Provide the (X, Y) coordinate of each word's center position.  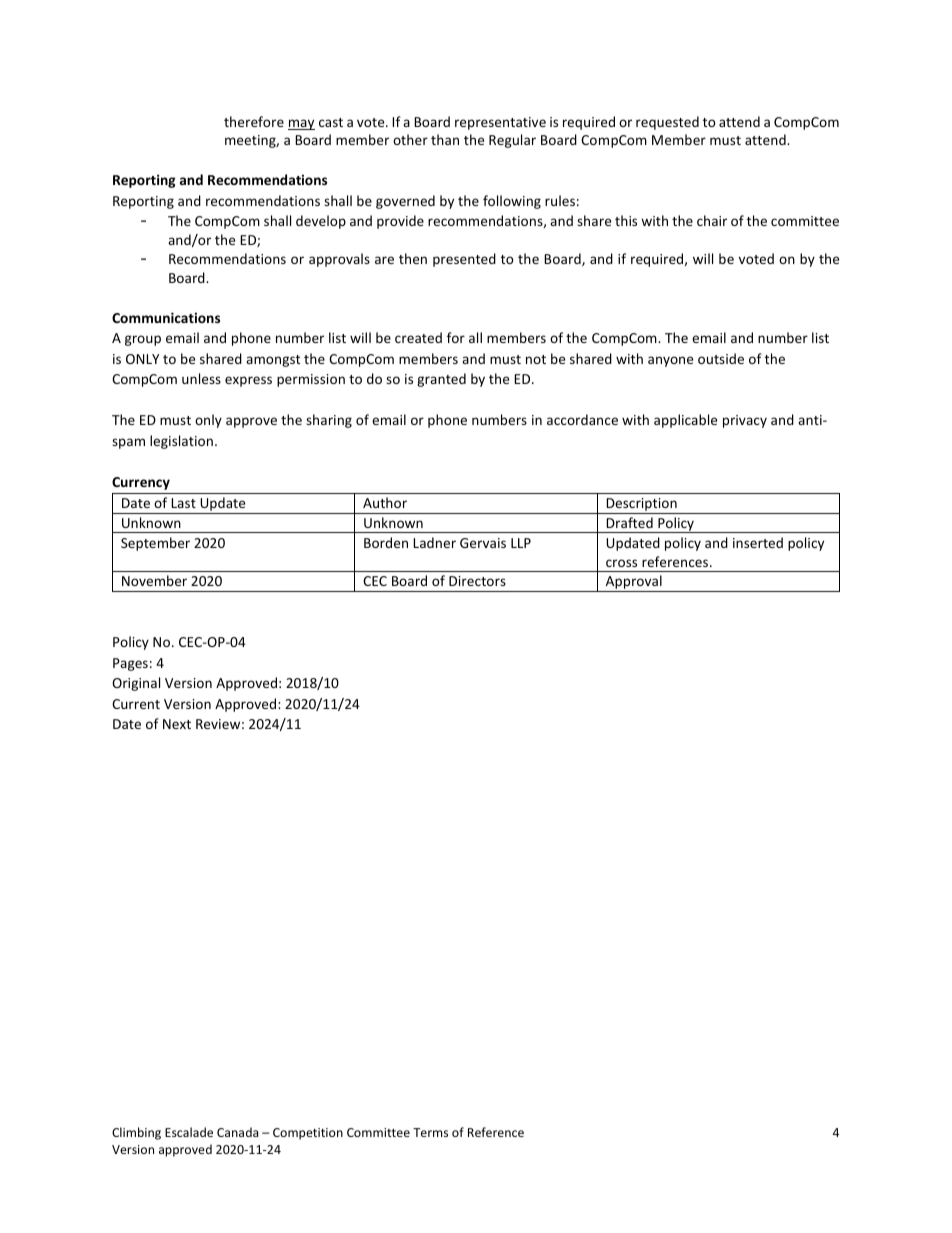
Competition (308, 1134)
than (445, 139)
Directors (477, 581)
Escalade (189, 1132)
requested (667, 123)
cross (621, 563)
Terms (430, 1132)
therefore (254, 121)
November (154, 580)
